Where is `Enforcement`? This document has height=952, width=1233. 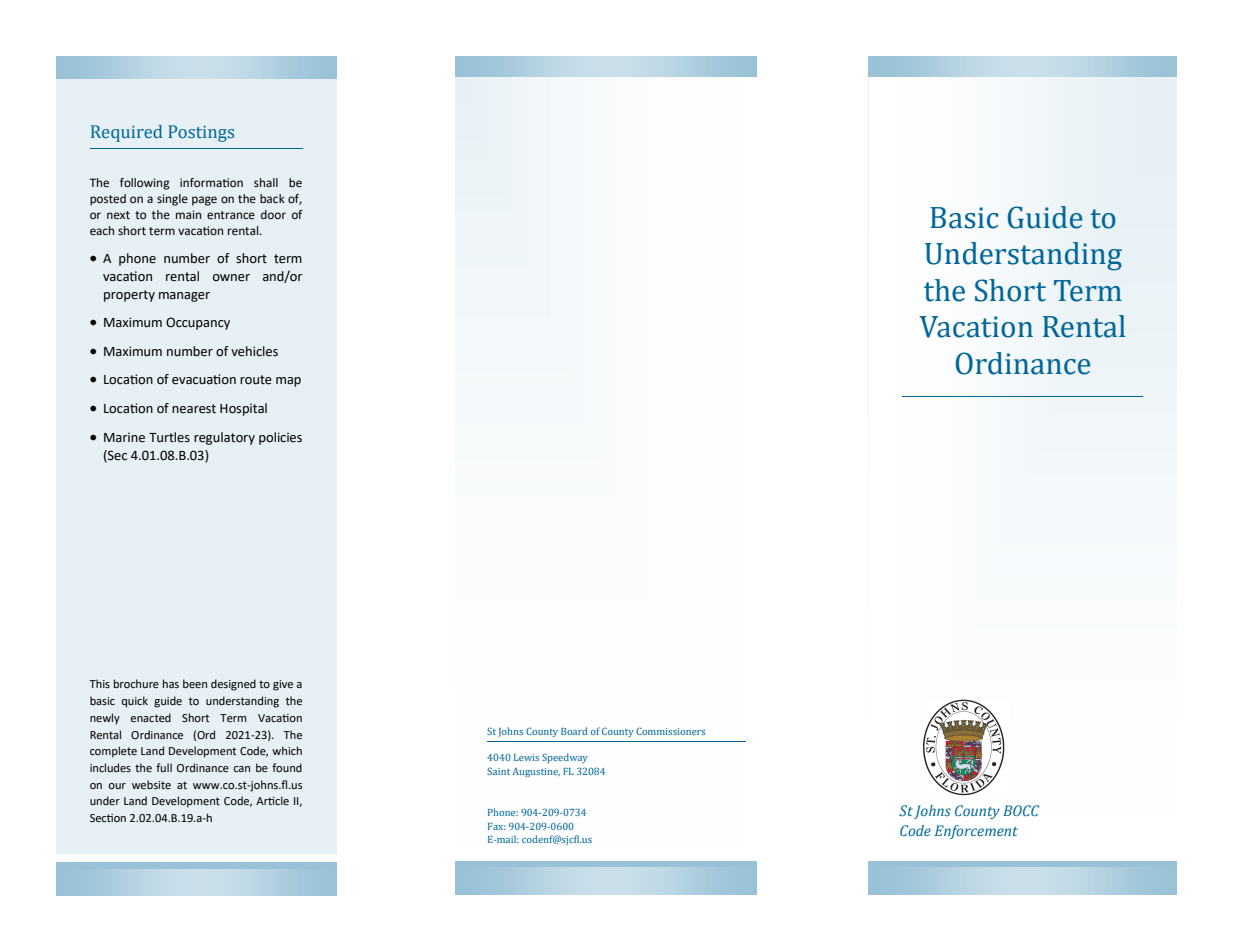 Enforcement is located at coordinates (976, 832).
